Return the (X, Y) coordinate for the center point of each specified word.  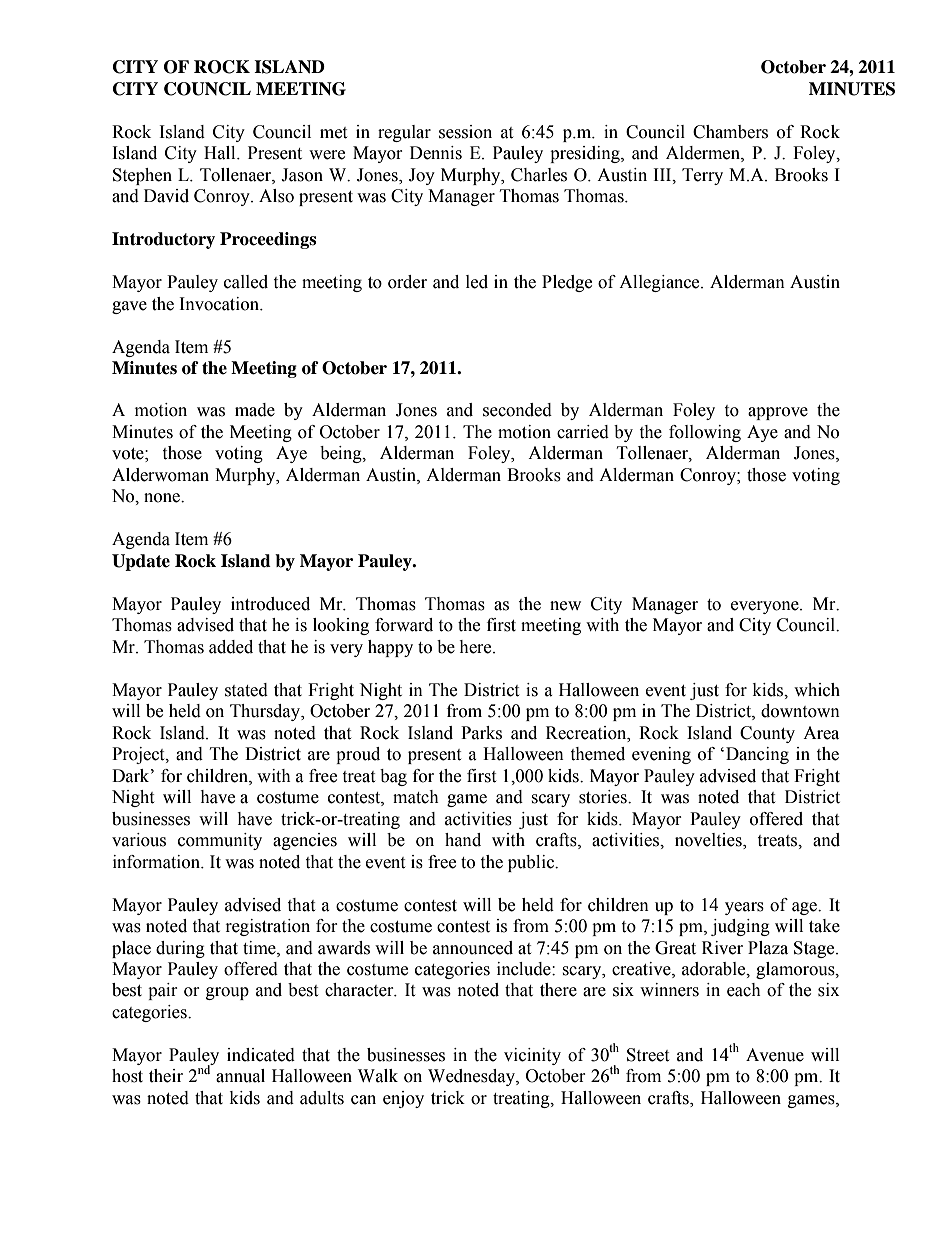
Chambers (730, 132)
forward (404, 625)
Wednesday (472, 1077)
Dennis (436, 153)
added (231, 647)
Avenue (775, 1055)
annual (240, 1076)
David (166, 196)
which (817, 690)
